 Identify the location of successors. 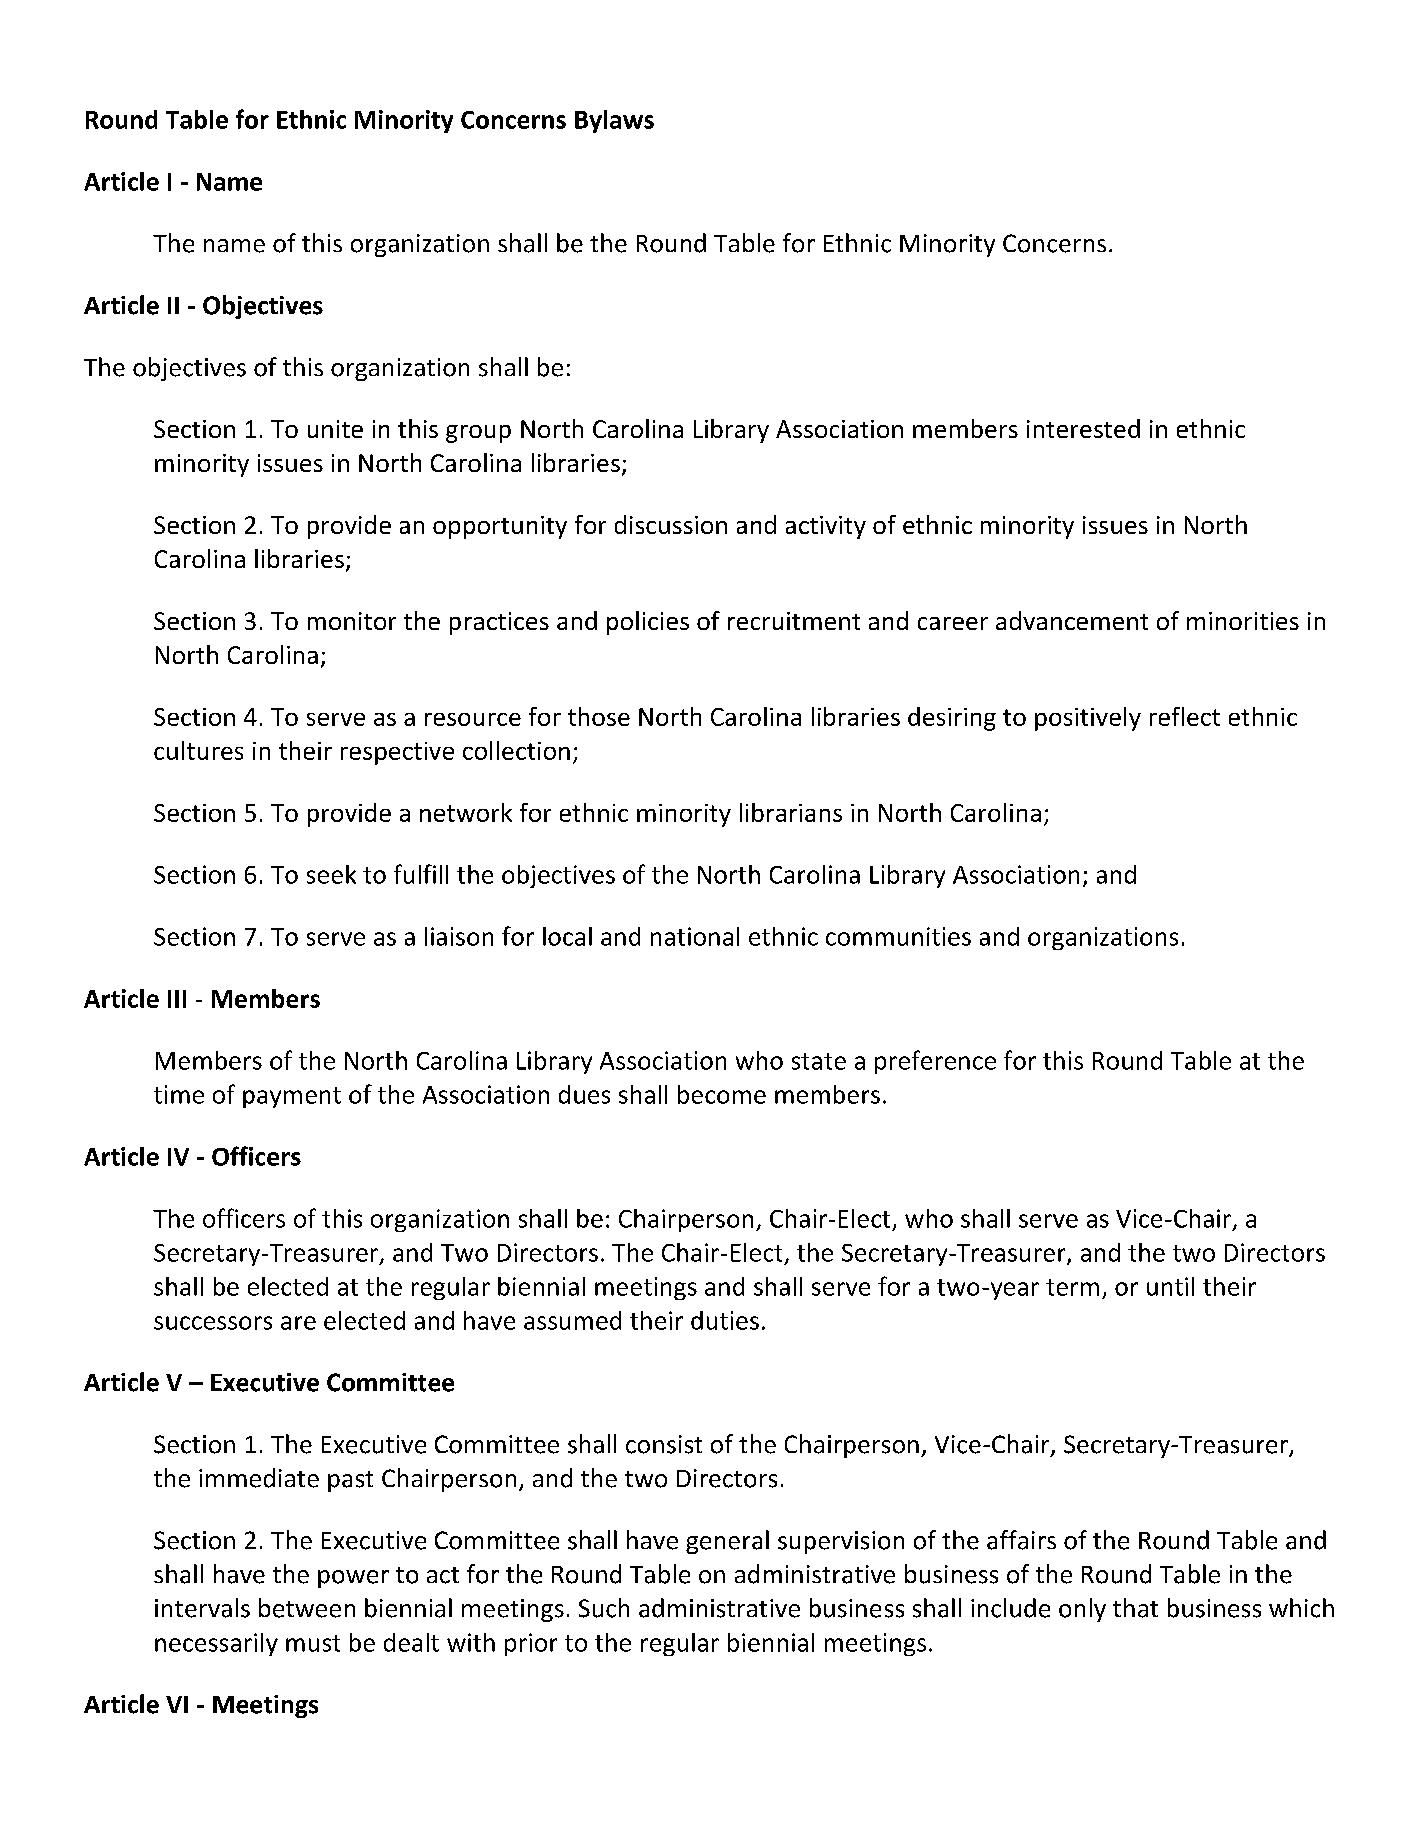
(213, 1323).
